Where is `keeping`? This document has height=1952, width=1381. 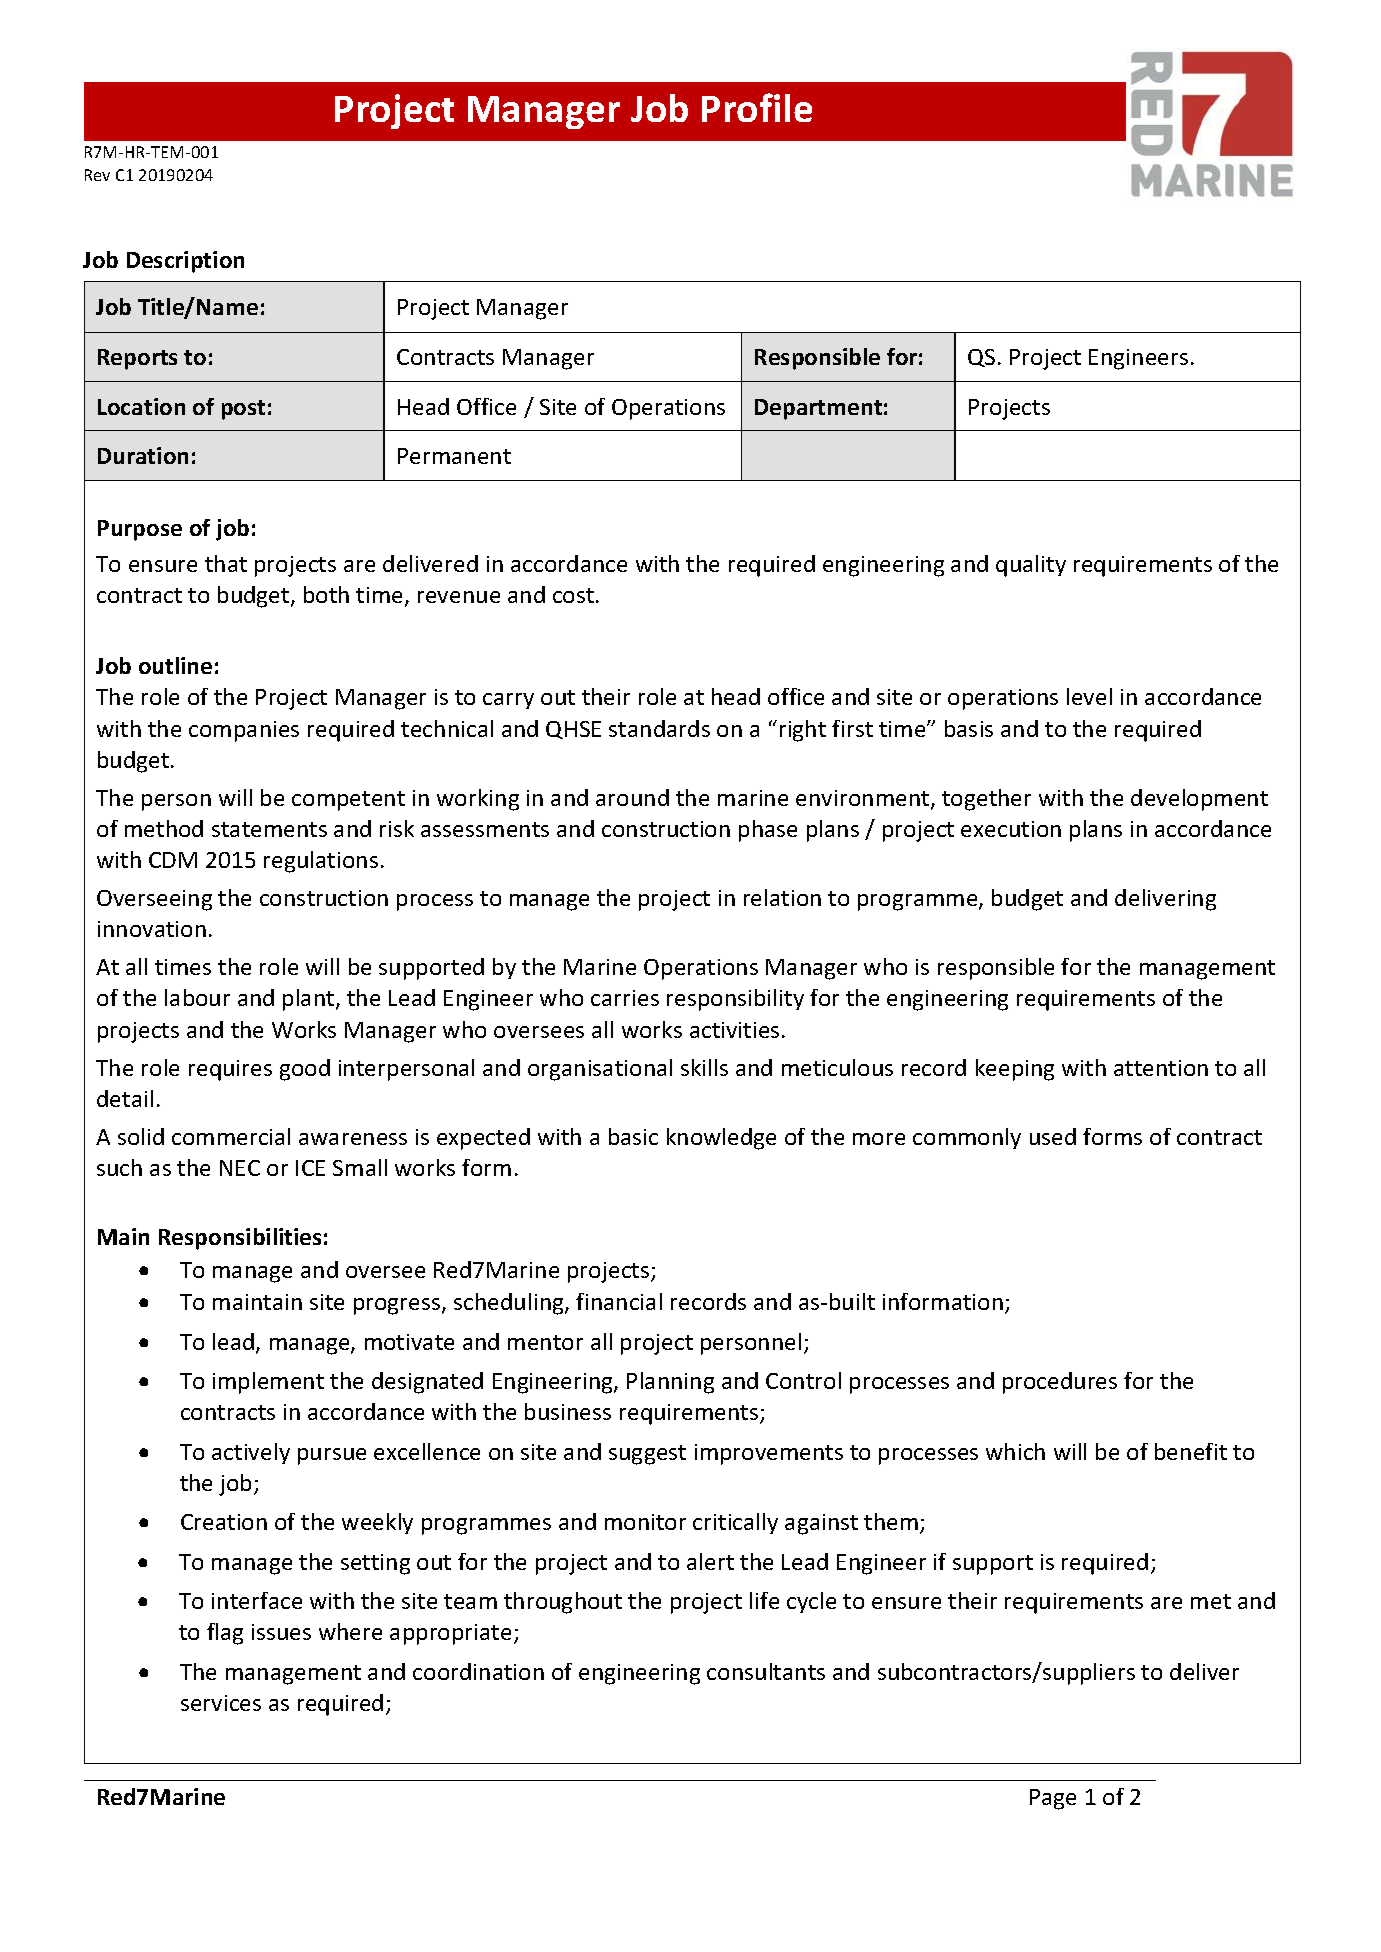
keeping is located at coordinates (1015, 1070).
